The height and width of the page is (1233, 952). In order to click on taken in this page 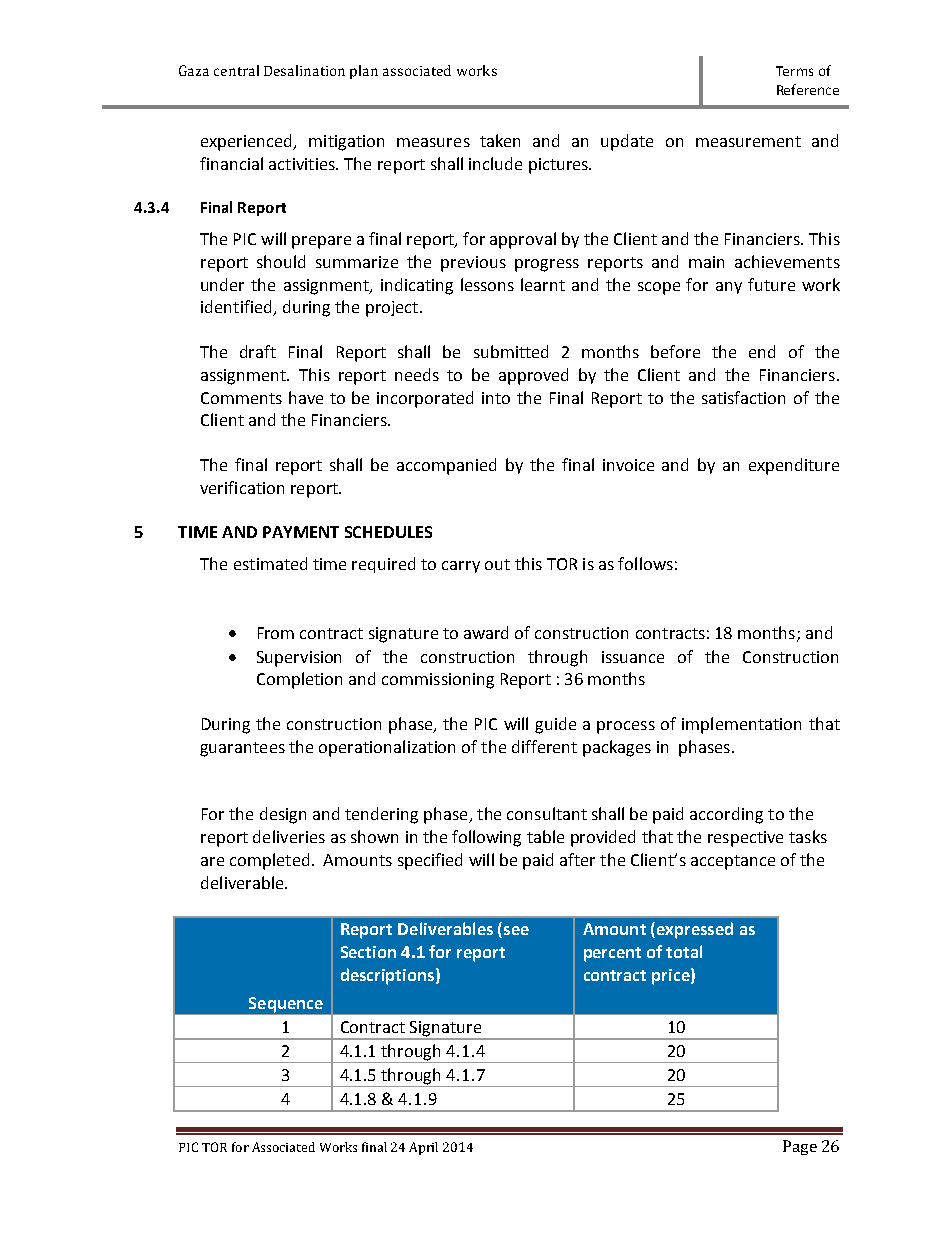, I will do `click(500, 140)`.
